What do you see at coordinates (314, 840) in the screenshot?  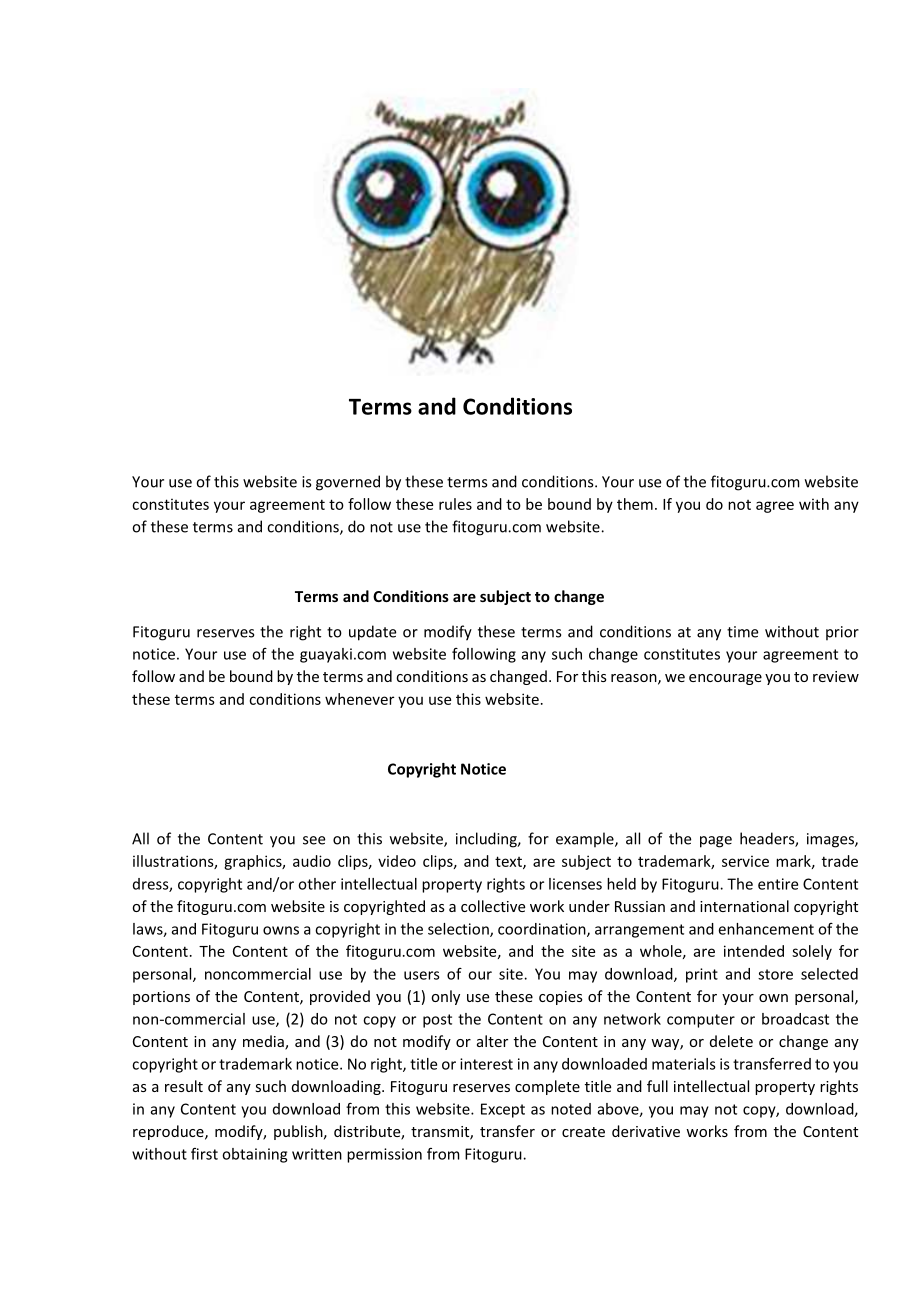 I see `see` at bounding box center [314, 840].
